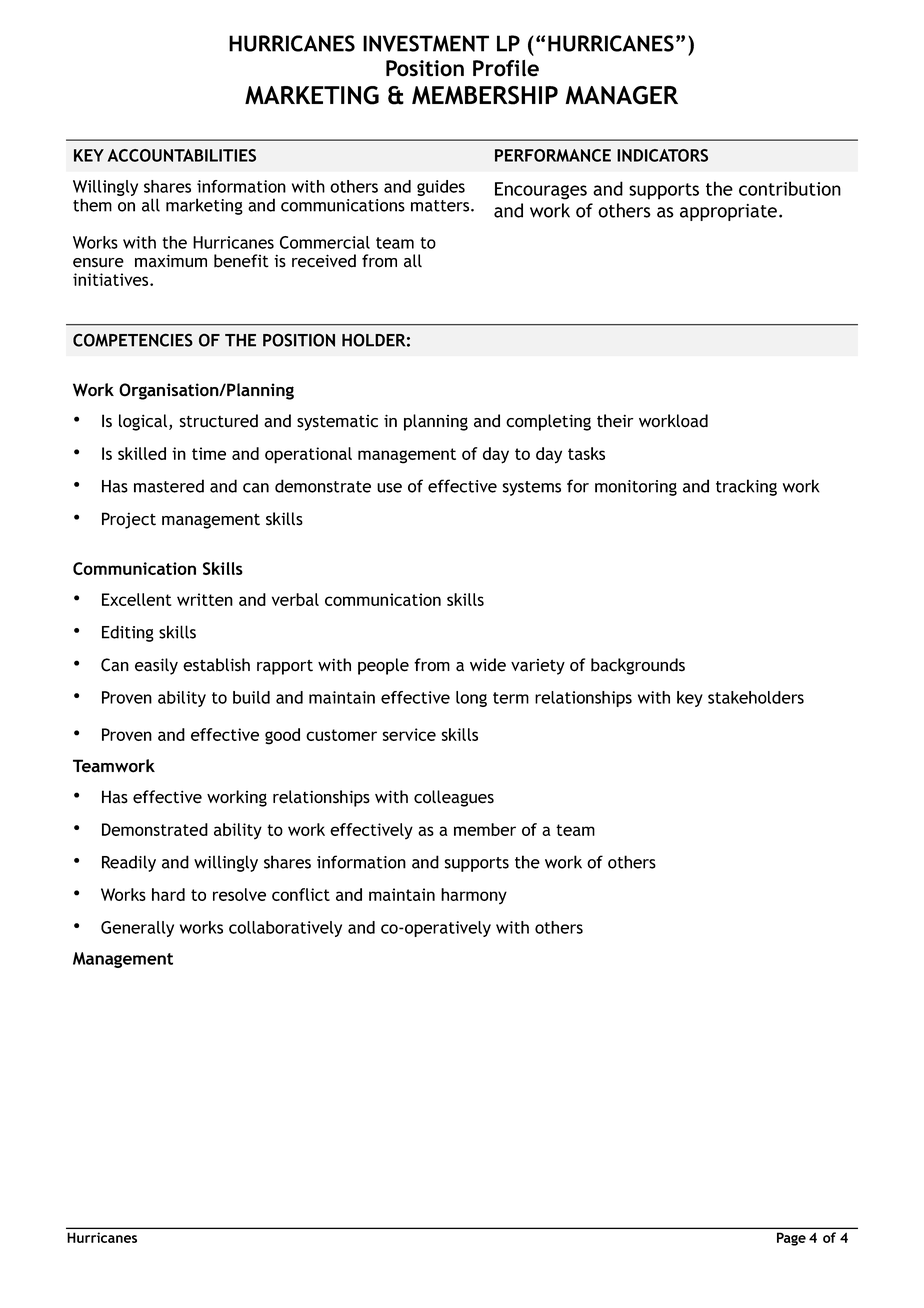 This page has width=924, height=1308. What do you see at coordinates (137, 929) in the page?
I see `Generally` at bounding box center [137, 929].
